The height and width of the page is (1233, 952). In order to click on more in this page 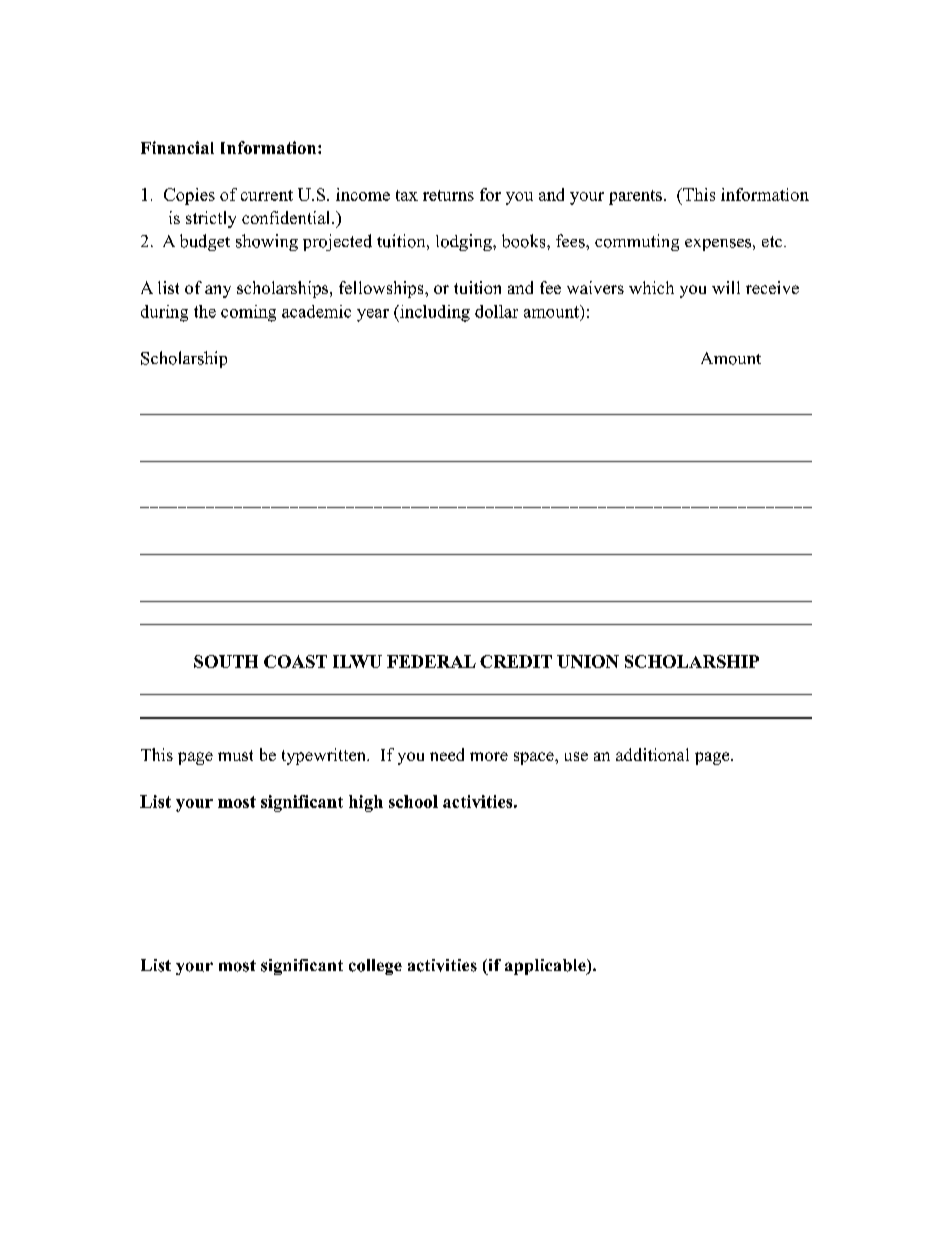, I will do `click(489, 756)`.
